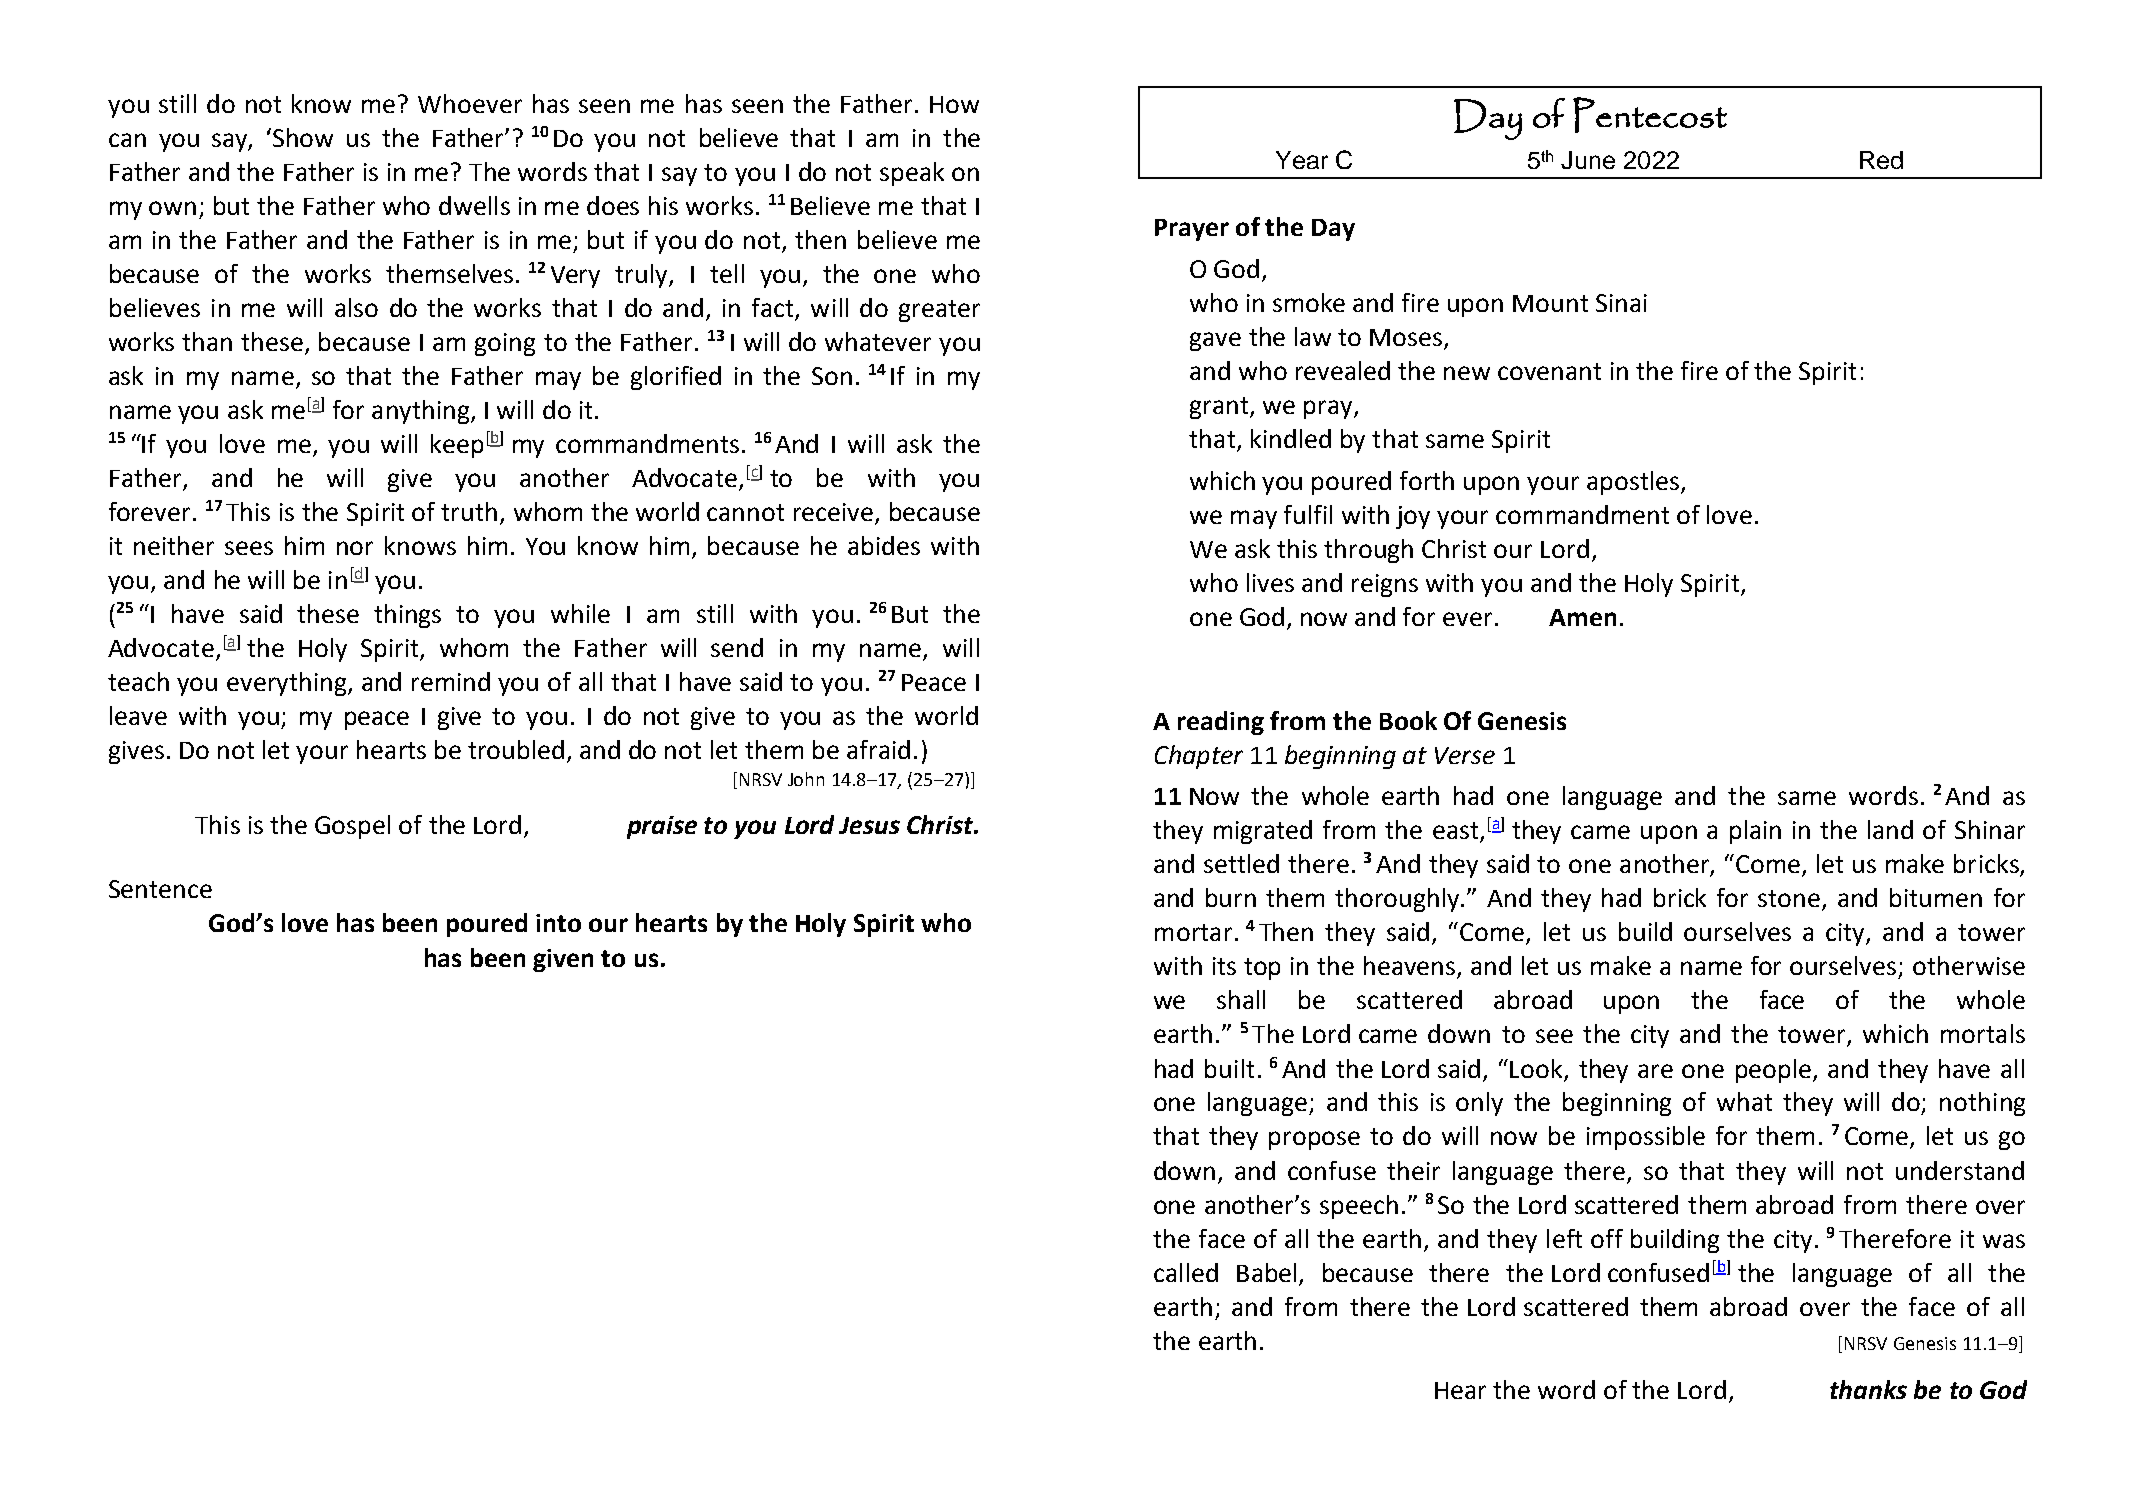 This screenshot has height=1509, width=2134. What do you see at coordinates (1266, 1272) in the screenshot?
I see `Babel` at bounding box center [1266, 1272].
